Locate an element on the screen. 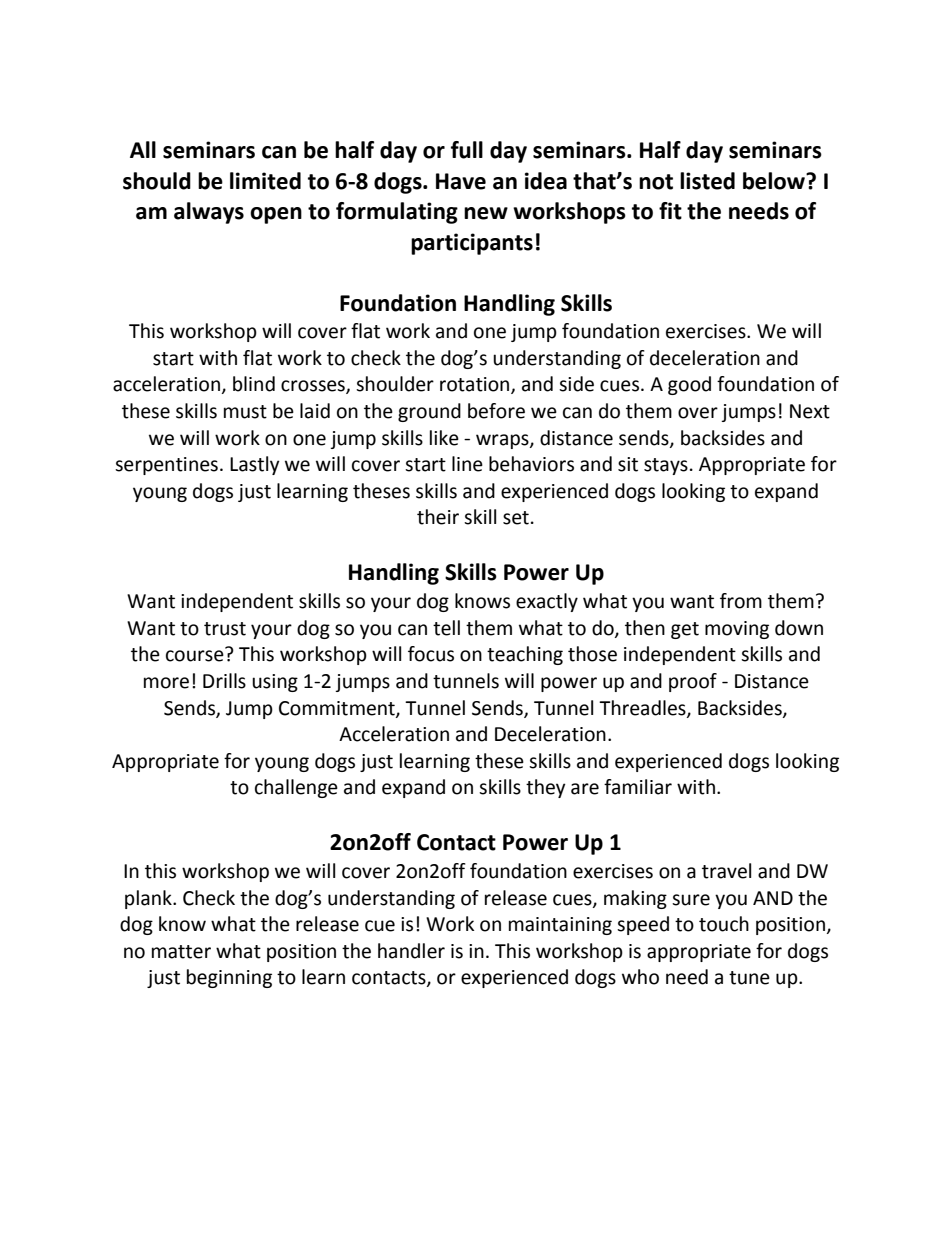 This screenshot has width=952, height=1233. good is located at coordinates (689, 385).
